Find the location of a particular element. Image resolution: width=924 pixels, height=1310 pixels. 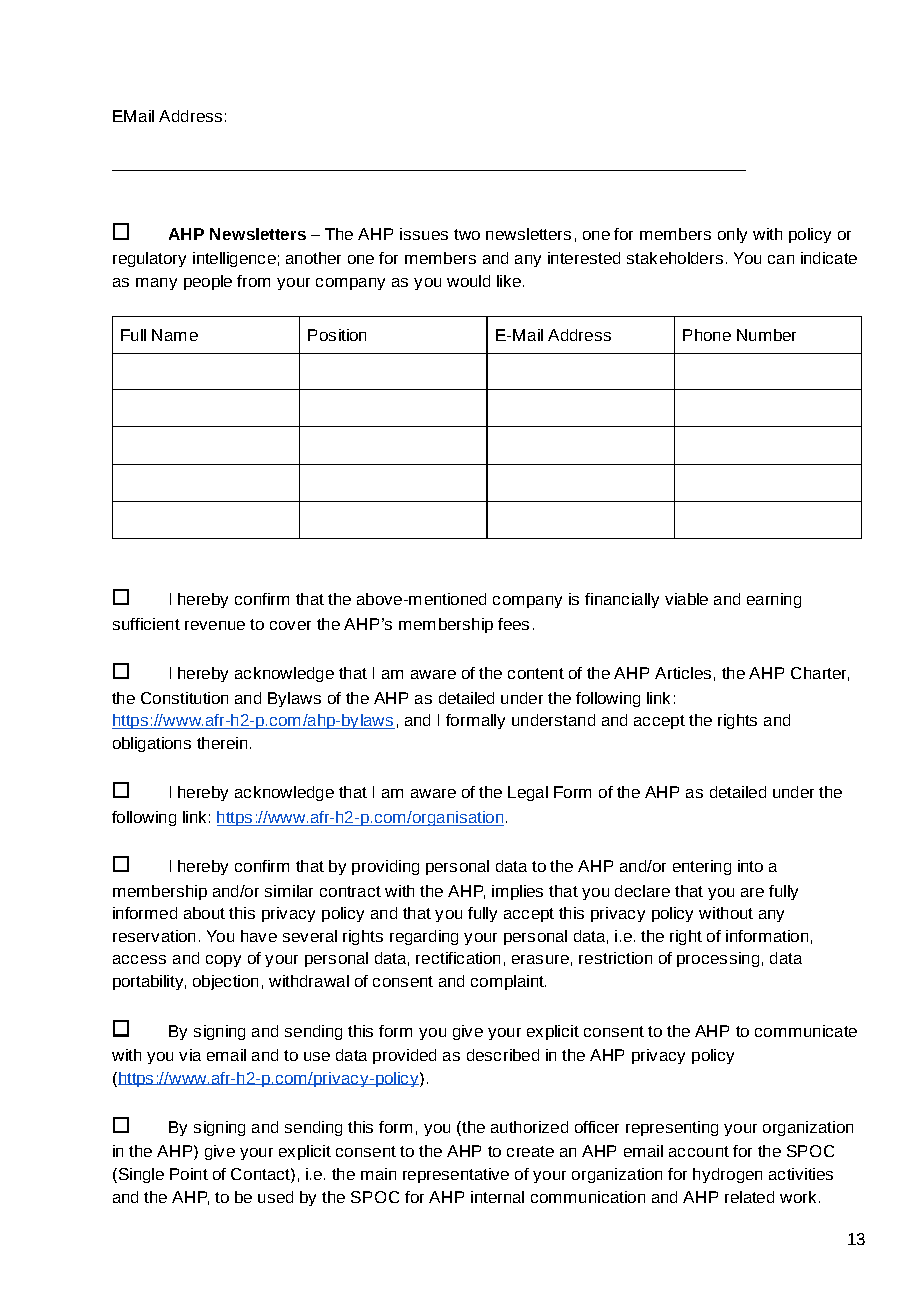

Point is located at coordinates (189, 1174).
